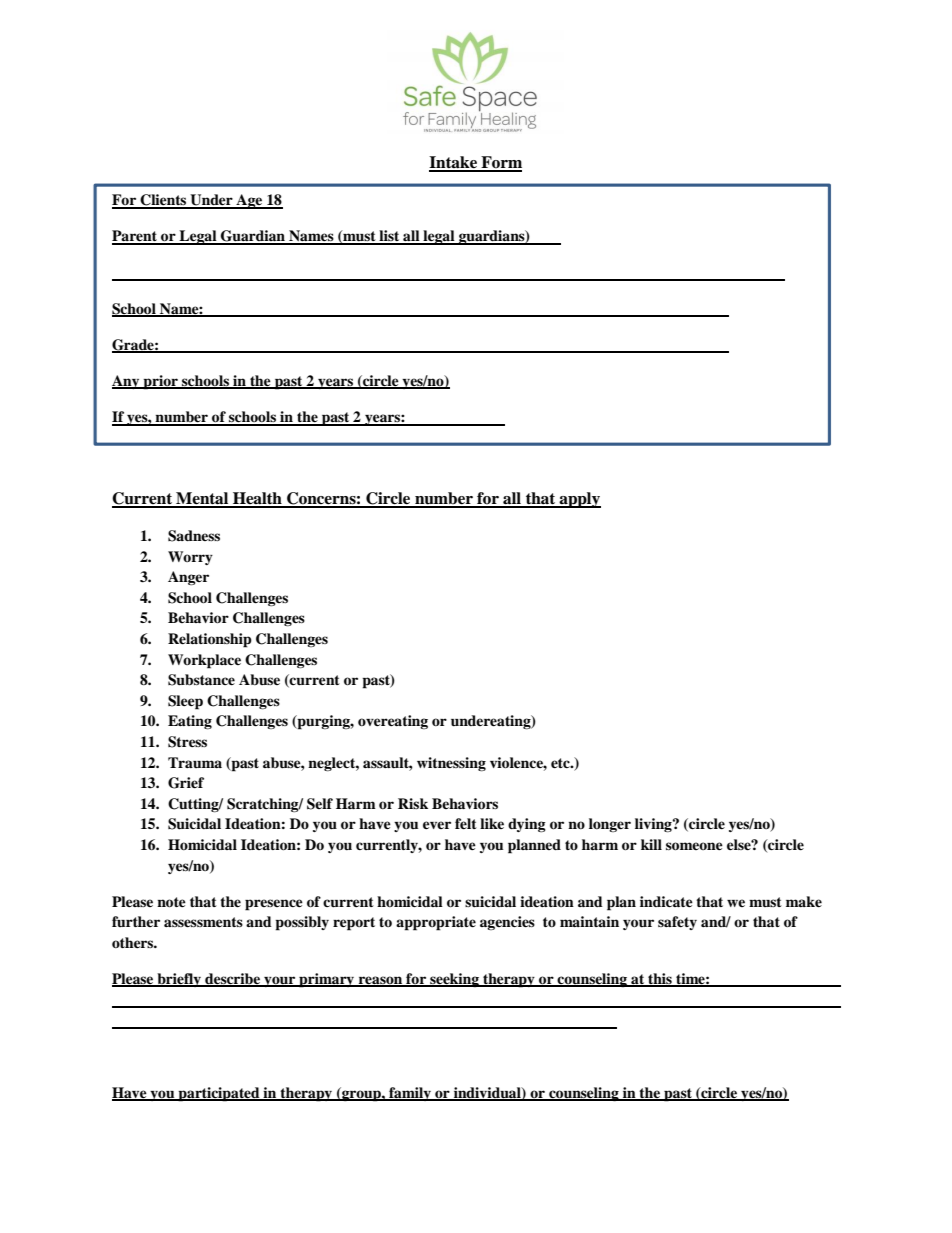 This document has width=952, height=1233. Describe the element at coordinates (195, 762) in the document. I see `Trauma` at that location.
